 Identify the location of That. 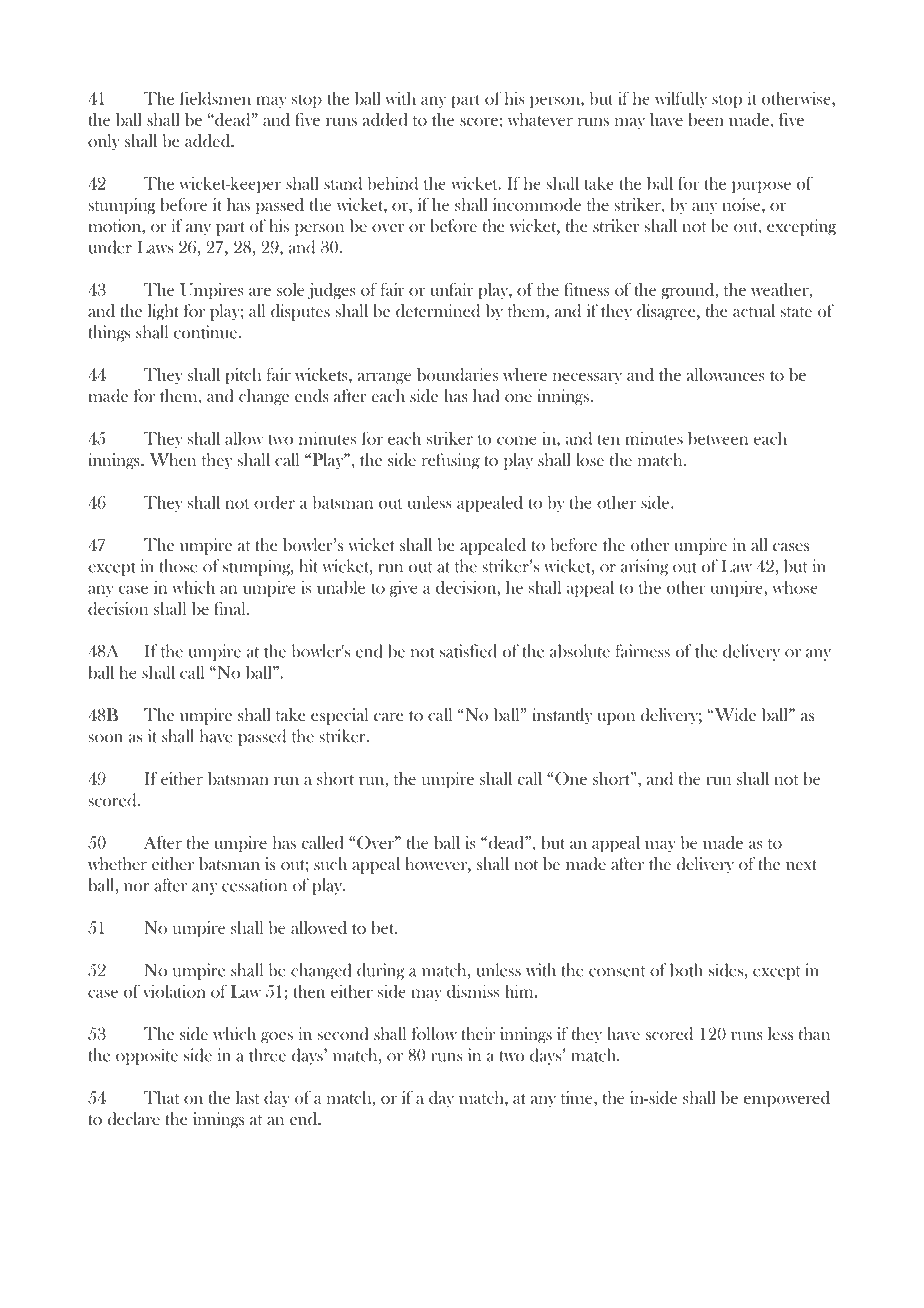
(161, 1097).
